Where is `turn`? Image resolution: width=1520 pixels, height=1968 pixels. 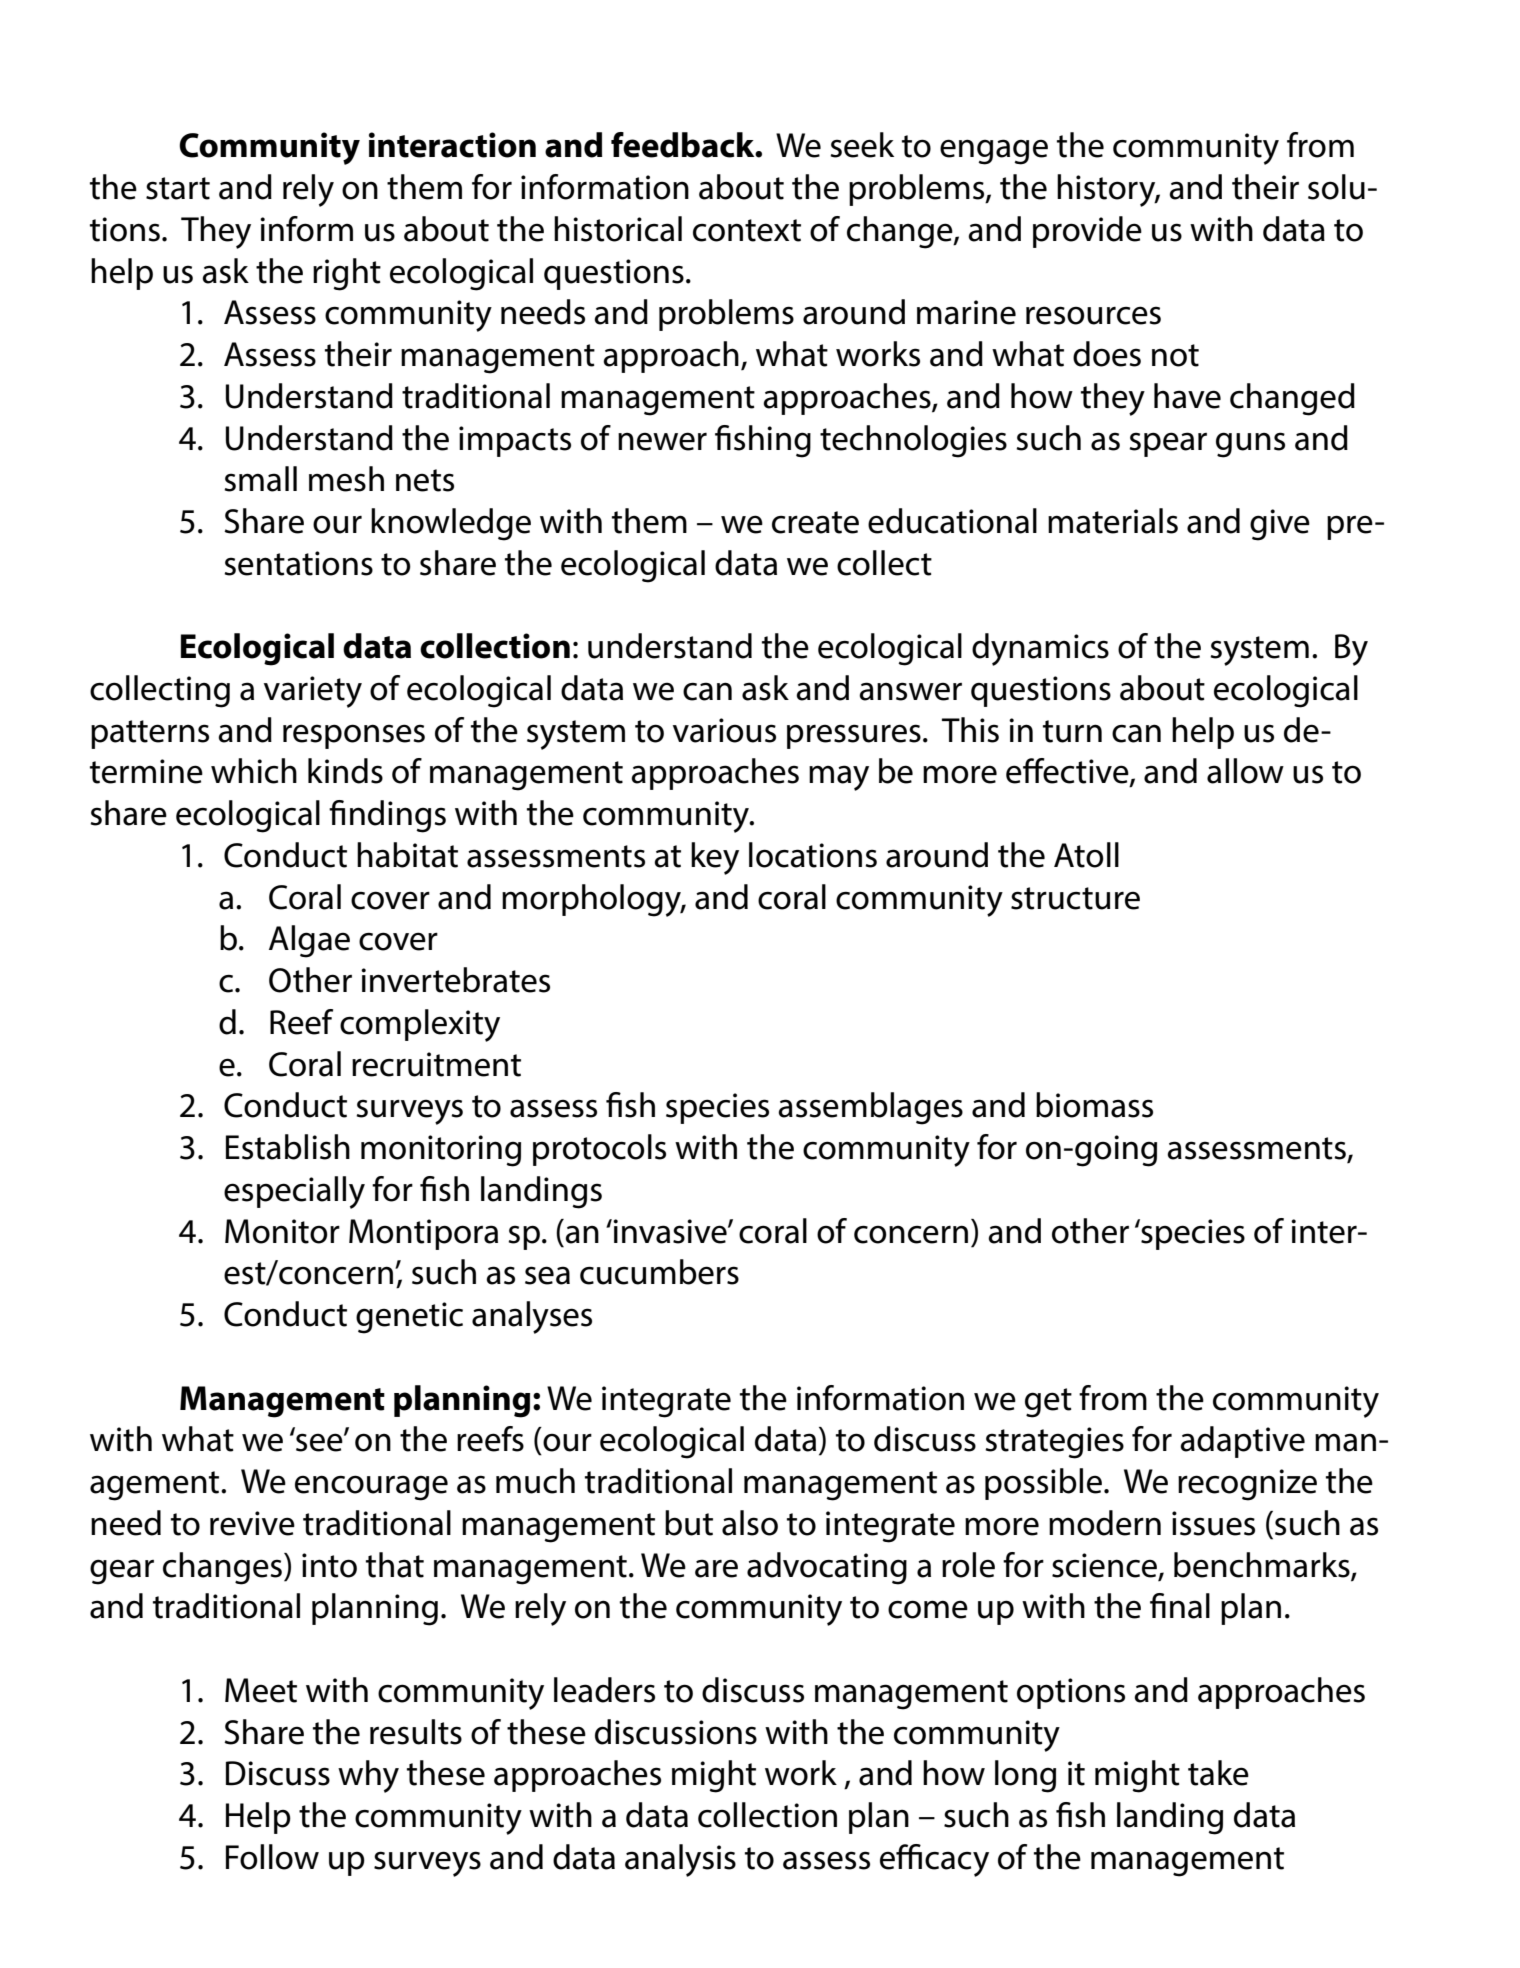
turn is located at coordinates (1072, 731).
